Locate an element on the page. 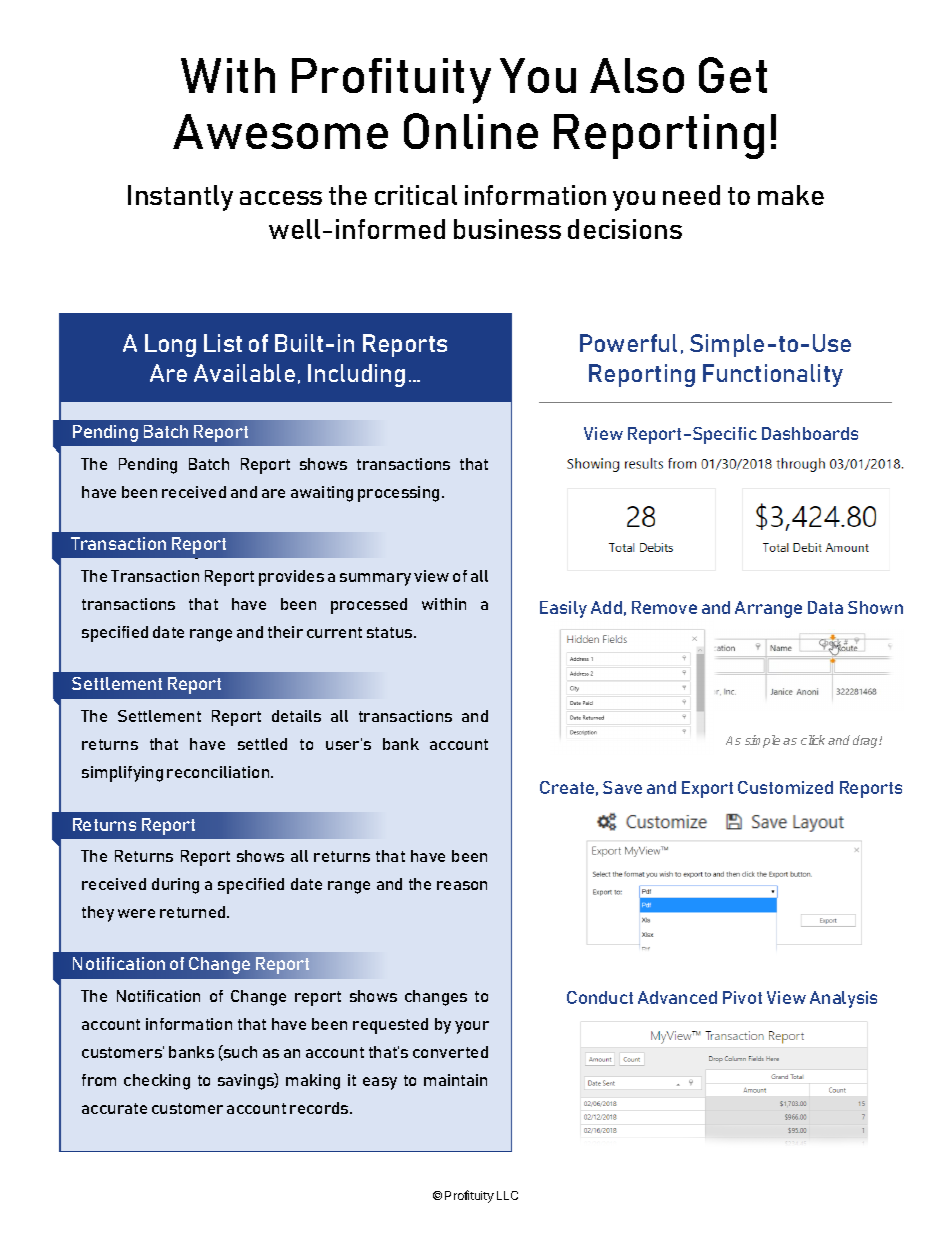 This document has width=952, height=1233. Data is located at coordinates (825, 607).
